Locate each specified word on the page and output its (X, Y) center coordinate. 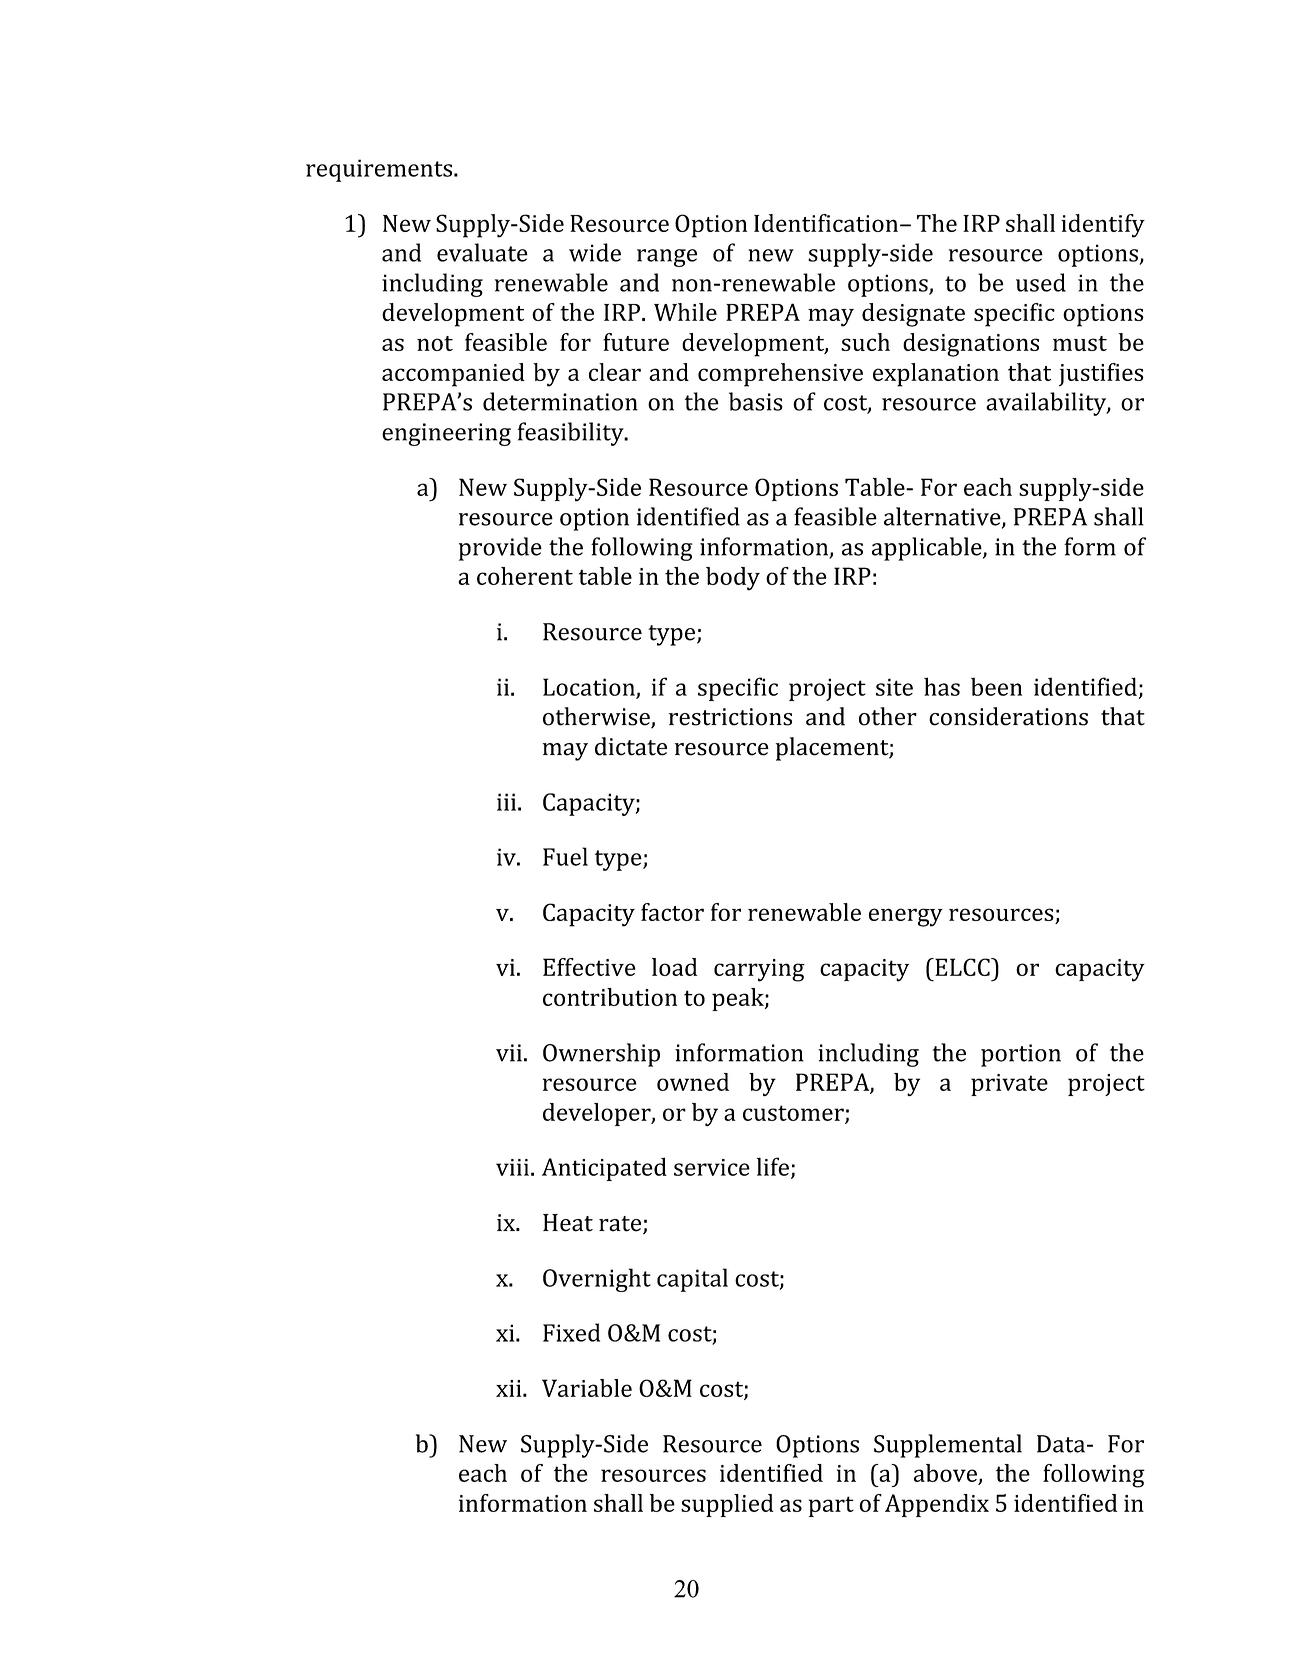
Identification (827, 223)
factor (672, 912)
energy (906, 917)
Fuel (565, 856)
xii (510, 1388)
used (1041, 282)
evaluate (482, 252)
